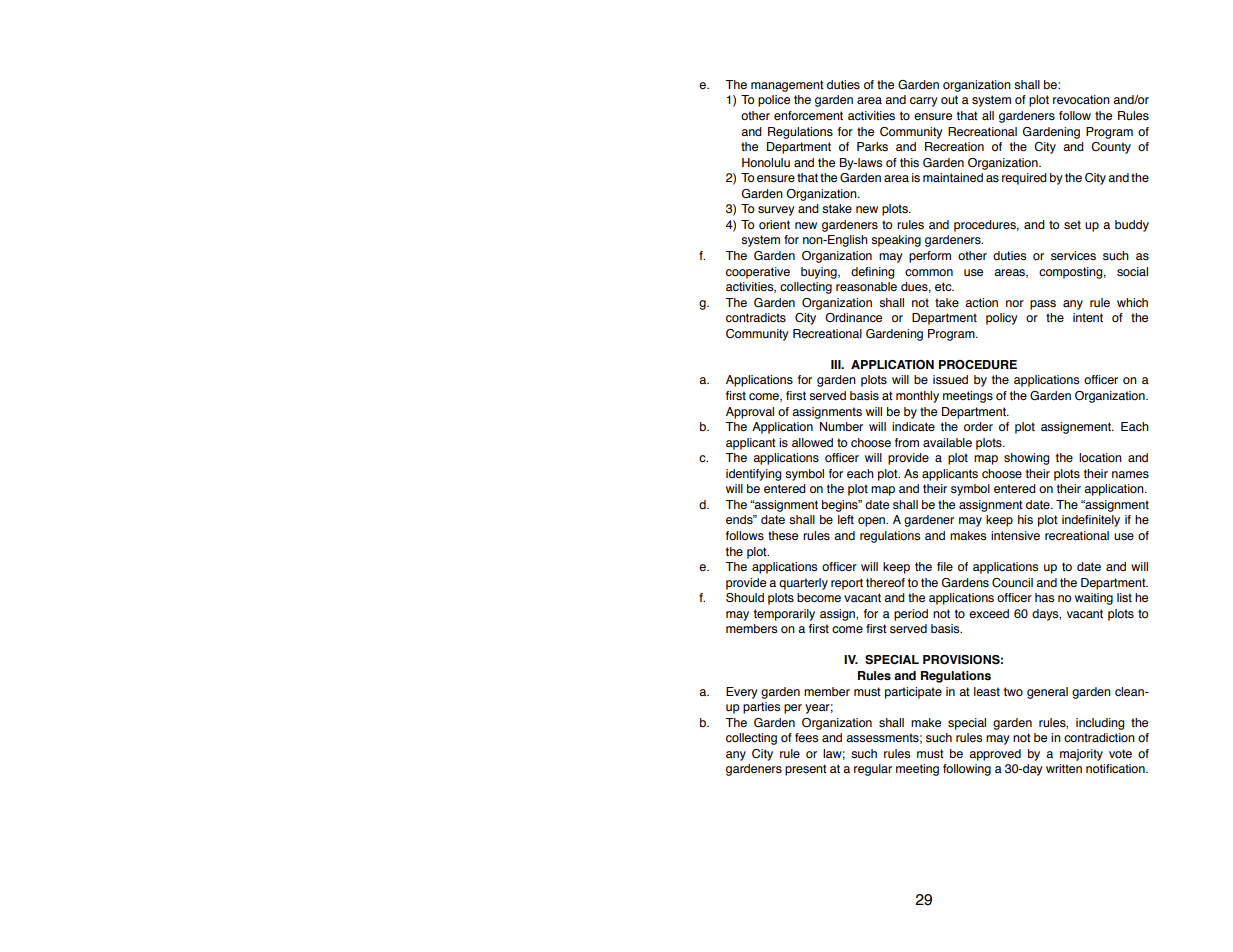 Image resolution: width=1233 pixels, height=952 pixels. I want to click on location, so click(1100, 457).
